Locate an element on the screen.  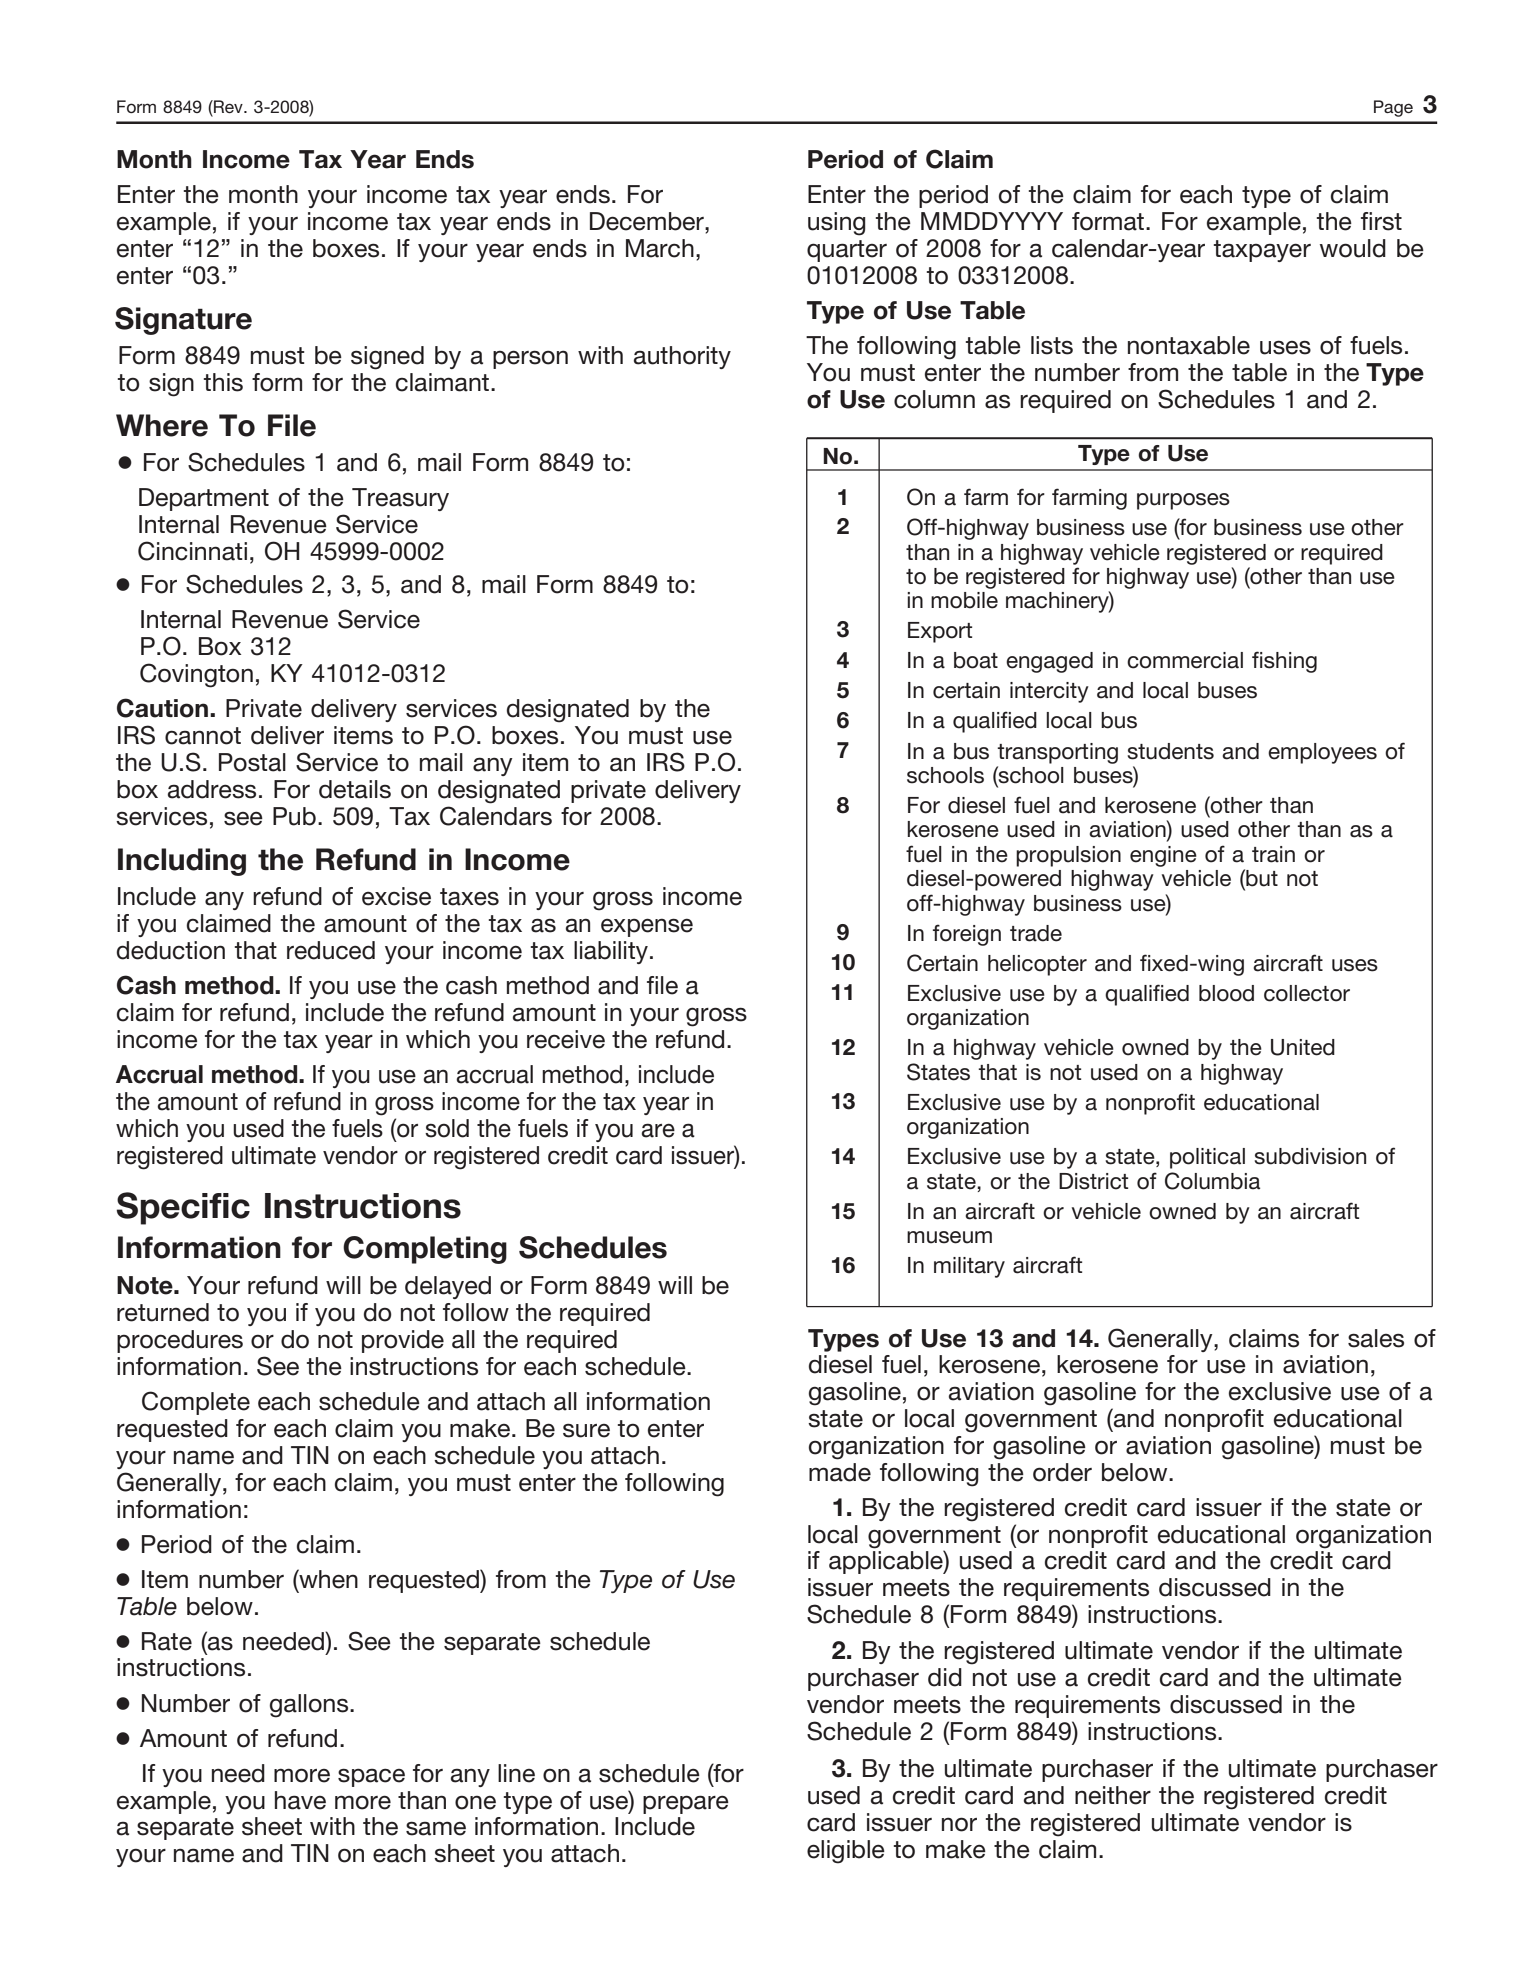
taxpayer is located at coordinates (1262, 251).
